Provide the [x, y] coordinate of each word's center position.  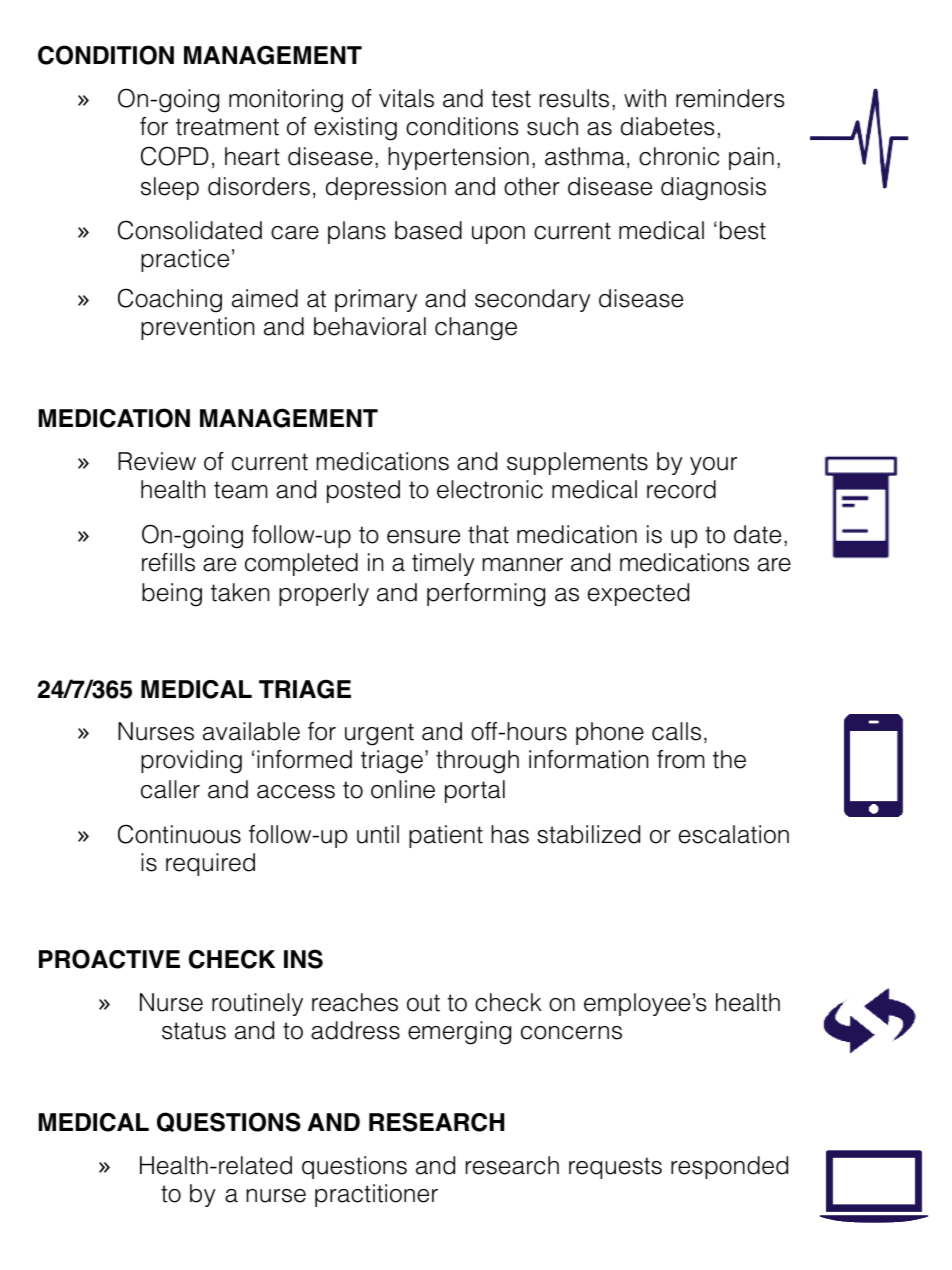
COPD [175, 156]
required [210, 864]
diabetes [667, 126]
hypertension [458, 158]
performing [486, 595]
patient [446, 836]
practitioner [376, 1195]
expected [638, 594]
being [172, 595]
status [194, 1031]
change [476, 329]
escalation [734, 834]
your [713, 466]
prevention [197, 328]
